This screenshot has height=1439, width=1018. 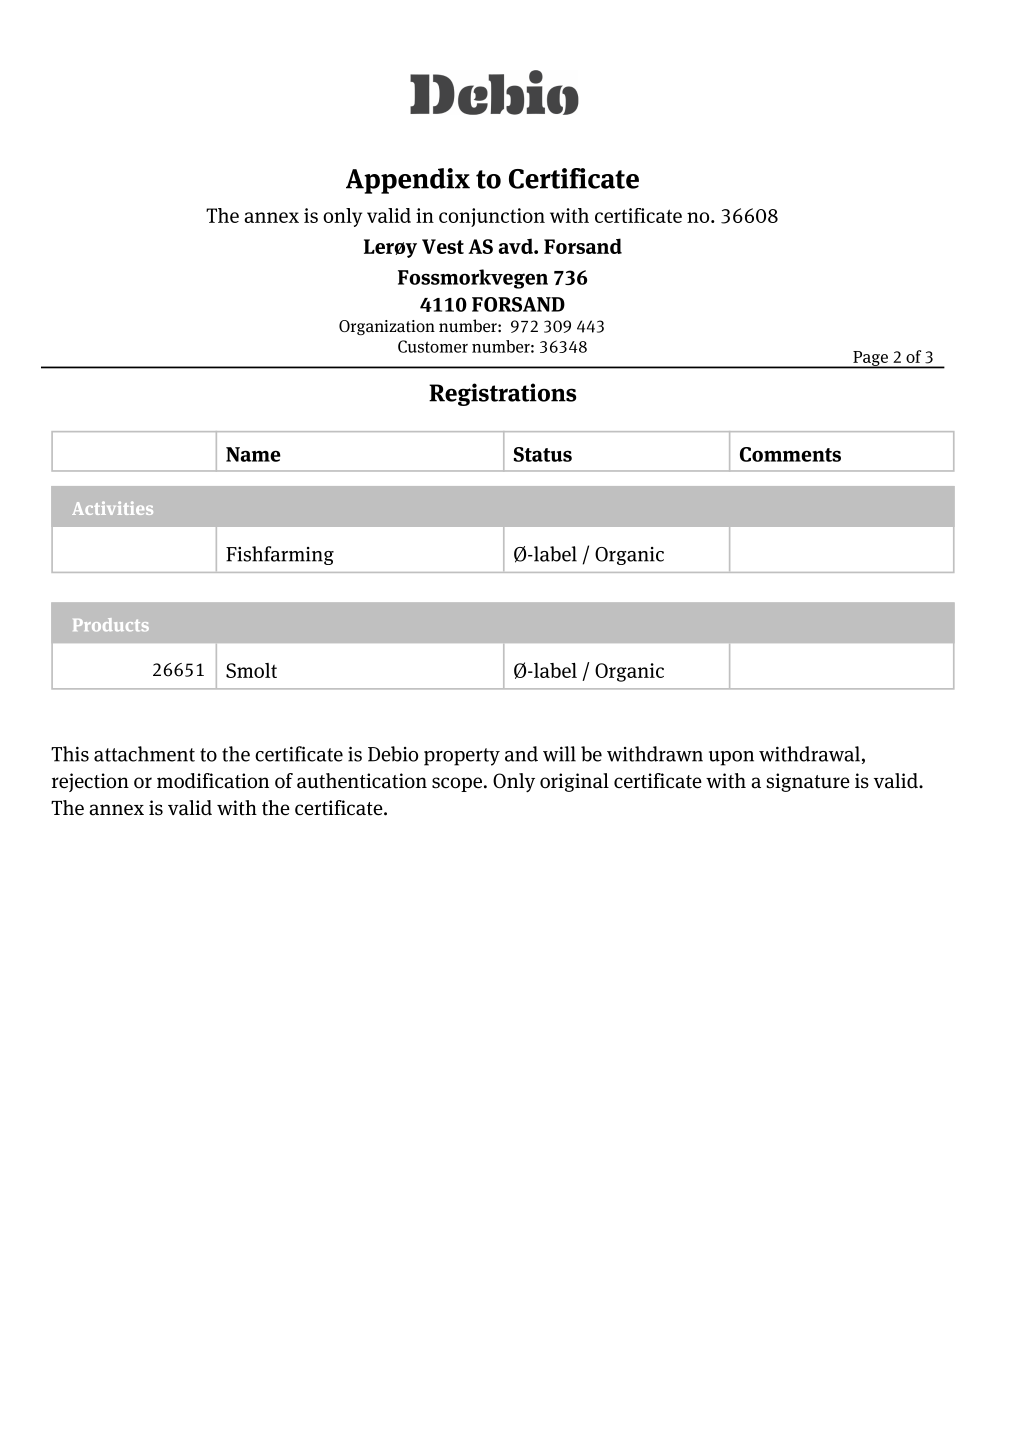 I want to click on Appendix, so click(x=408, y=181).
